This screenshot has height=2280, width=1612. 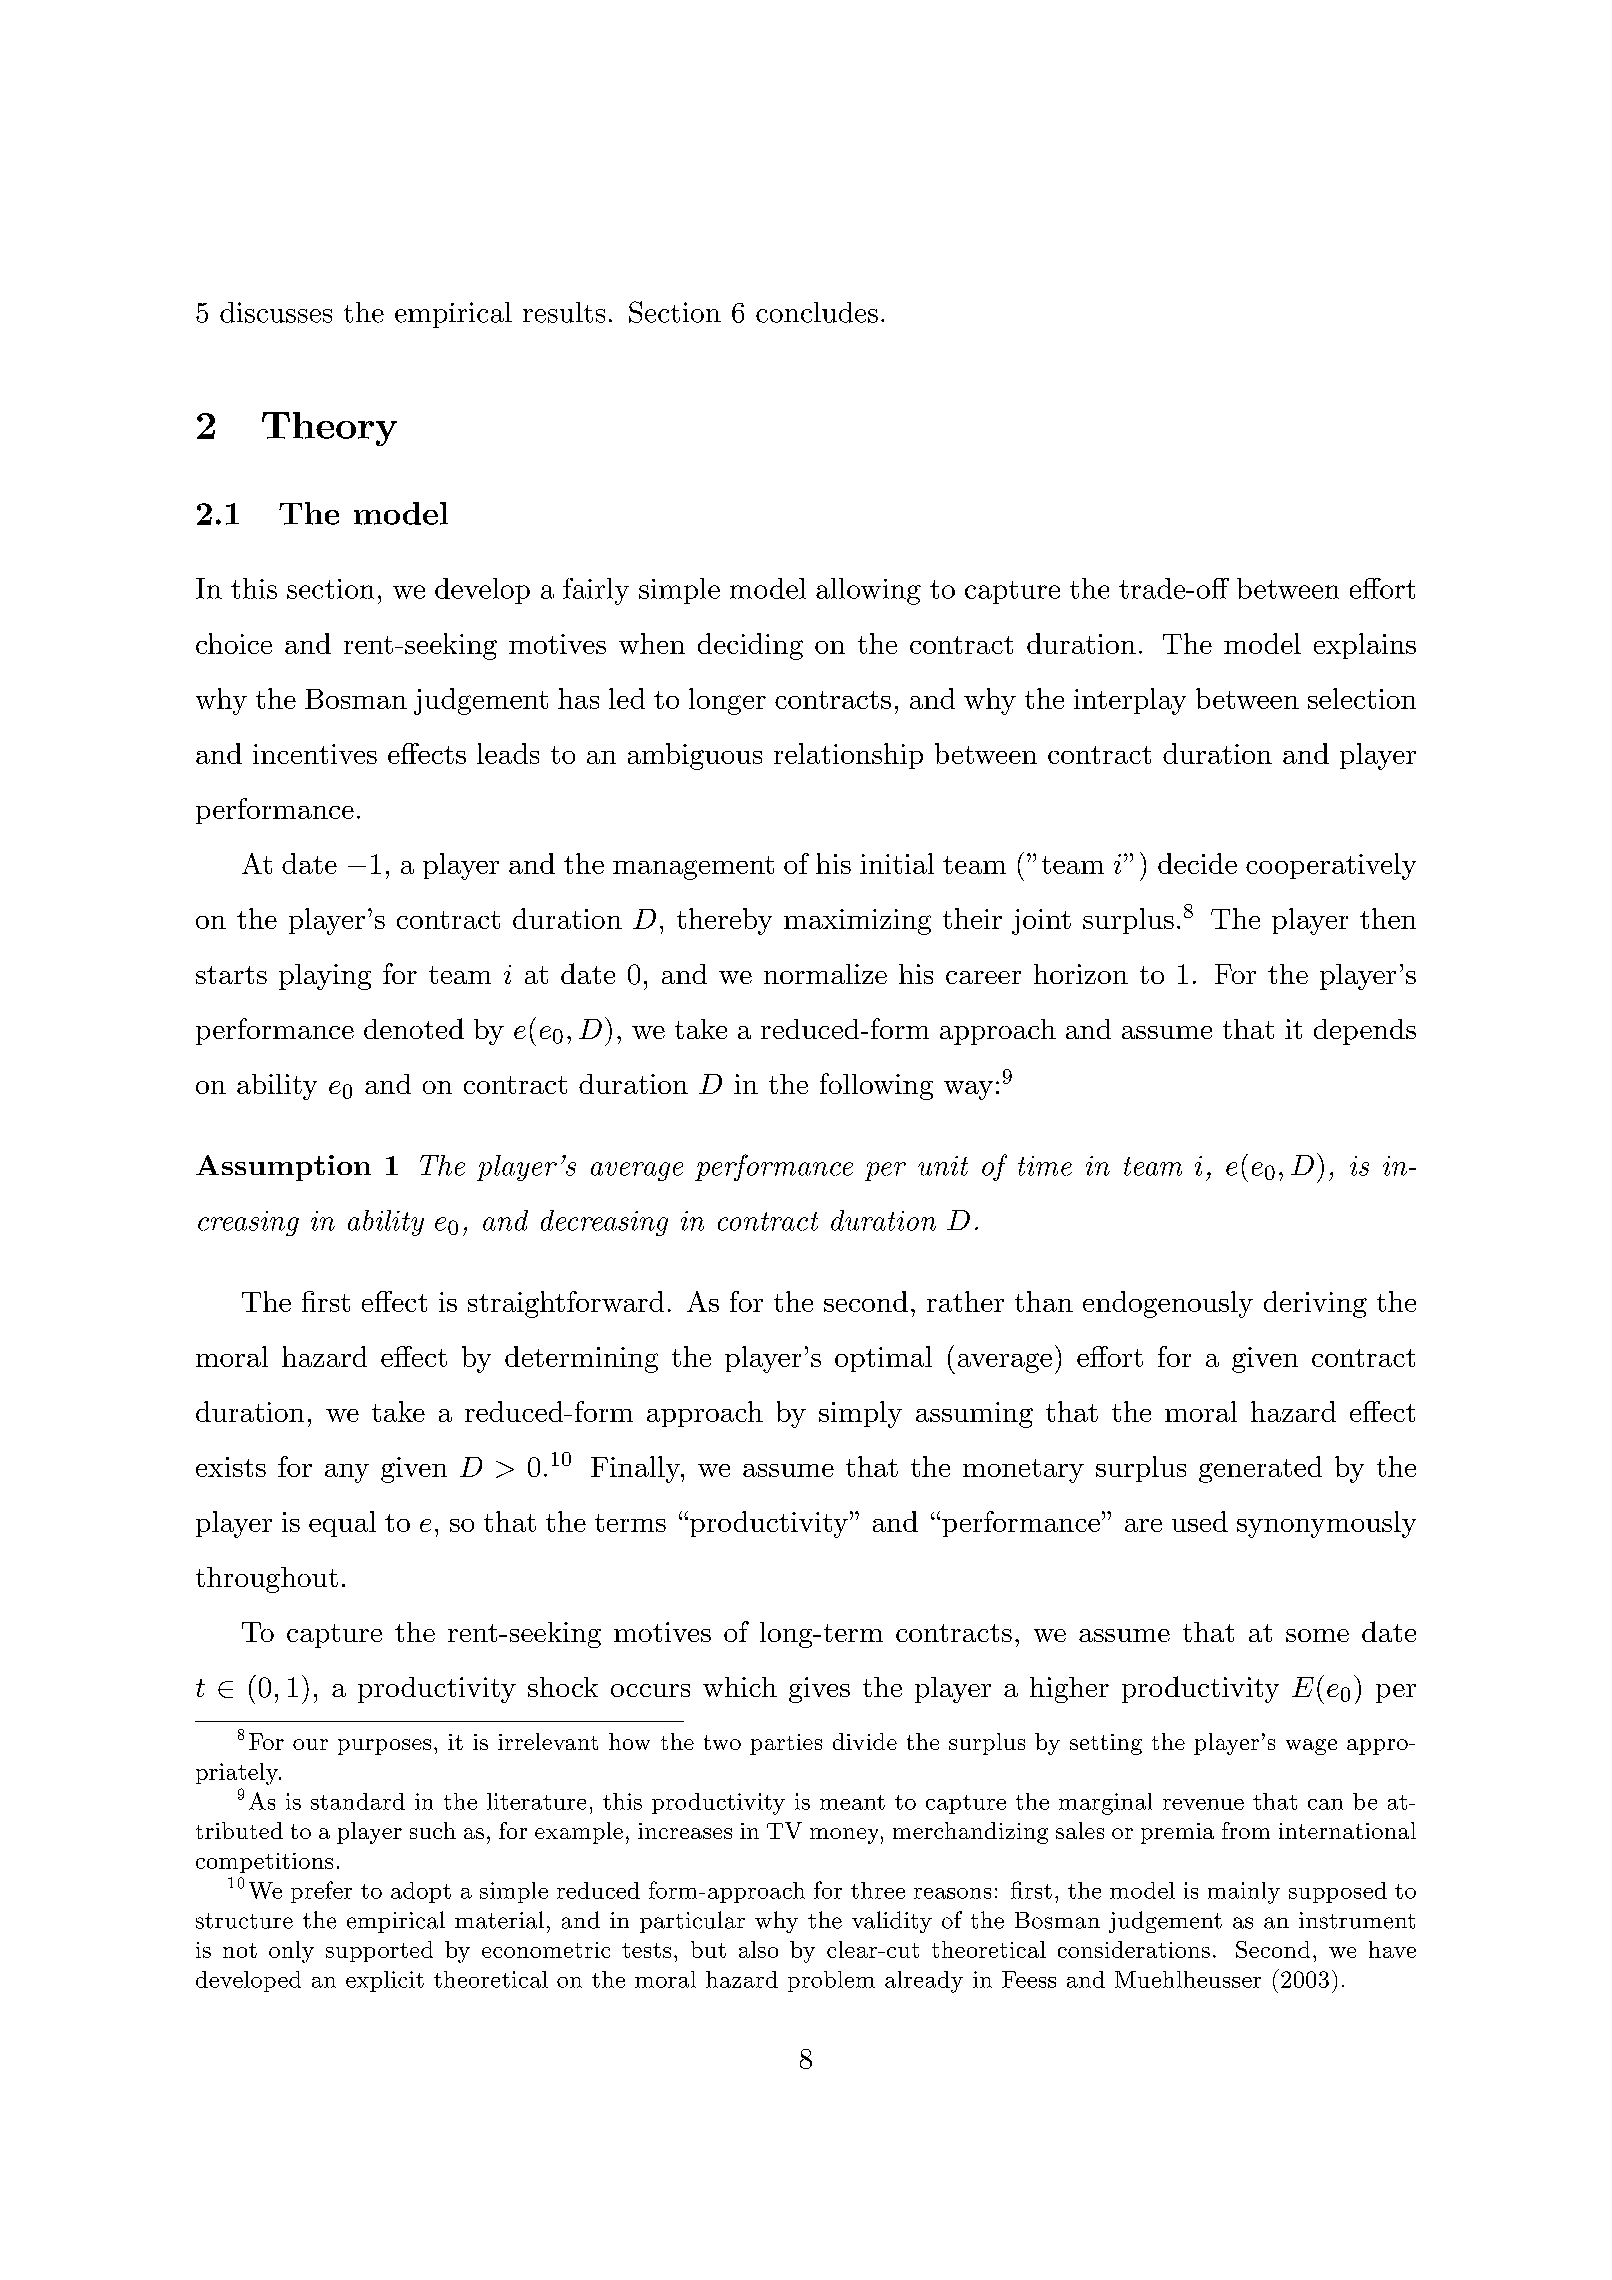 I want to click on supported, so click(x=379, y=1951).
